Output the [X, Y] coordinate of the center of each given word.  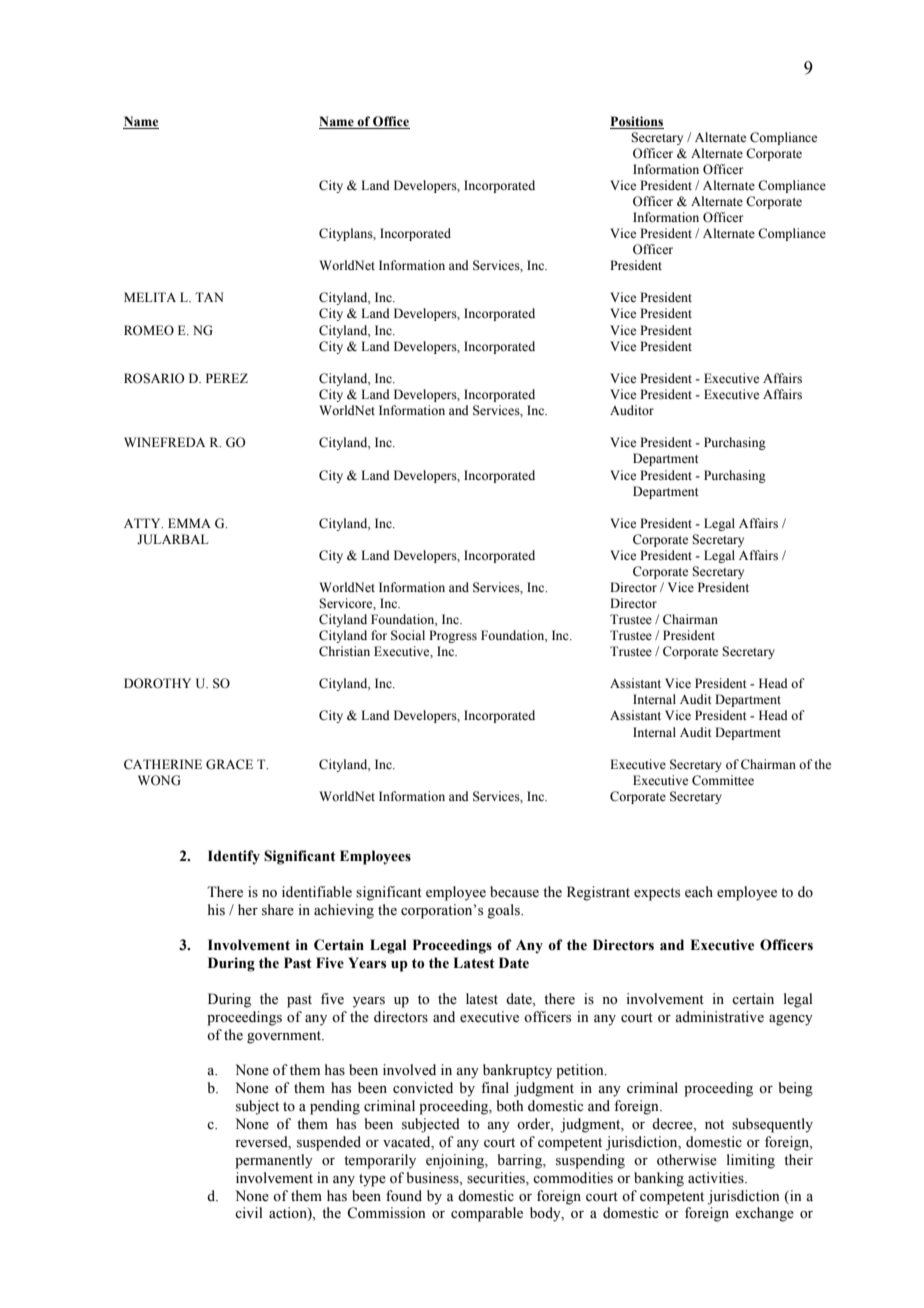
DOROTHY [157, 683]
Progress [453, 636]
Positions [637, 121]
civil [249, 1212]
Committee [723, 780]
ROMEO [149, 330]
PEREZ [227, 378]
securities [497, 1178]
